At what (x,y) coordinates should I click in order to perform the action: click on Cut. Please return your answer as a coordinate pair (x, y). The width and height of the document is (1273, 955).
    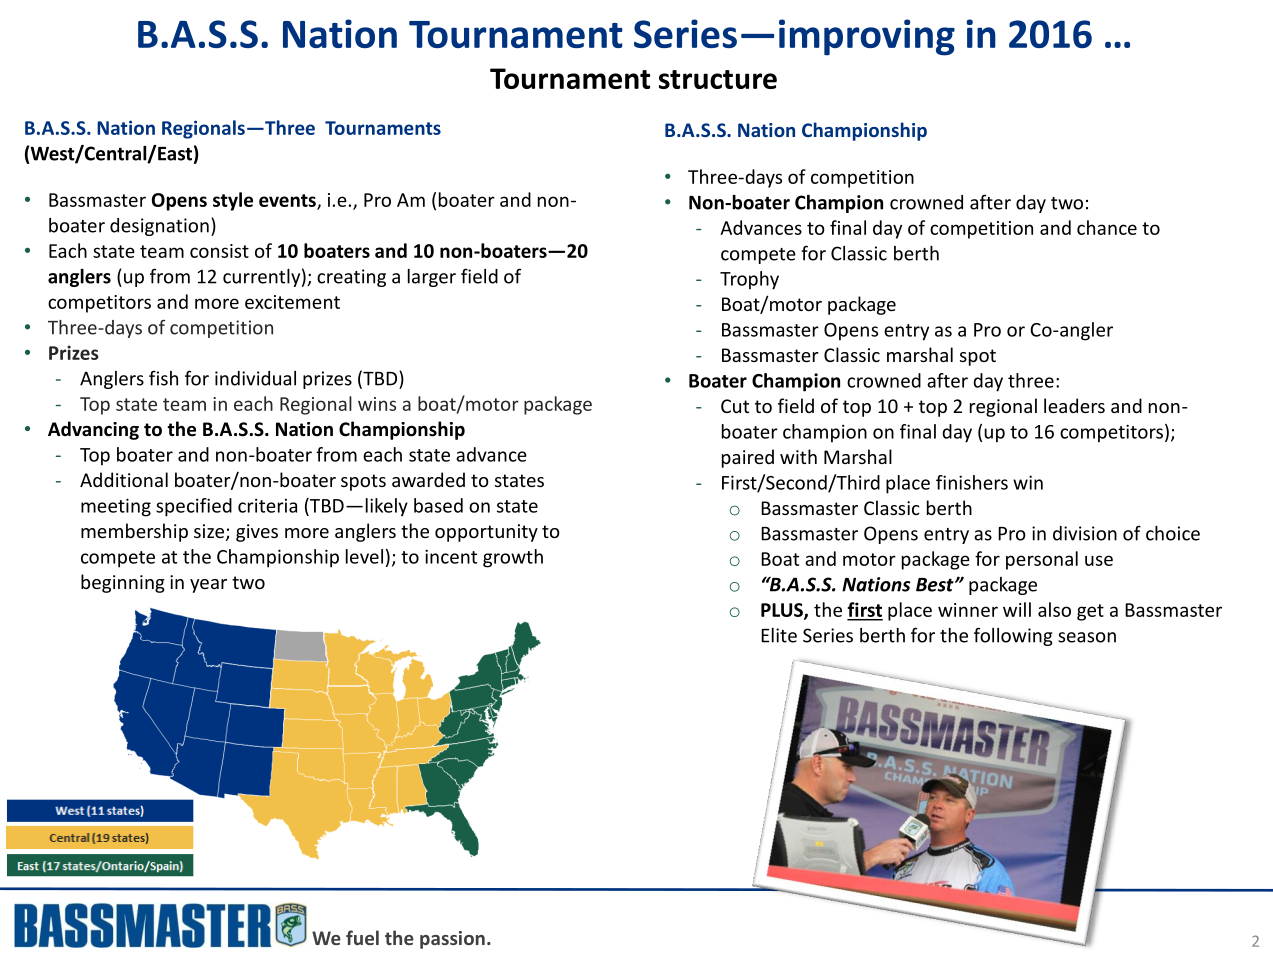
    Looking at the image, I should click on (735, 406).
